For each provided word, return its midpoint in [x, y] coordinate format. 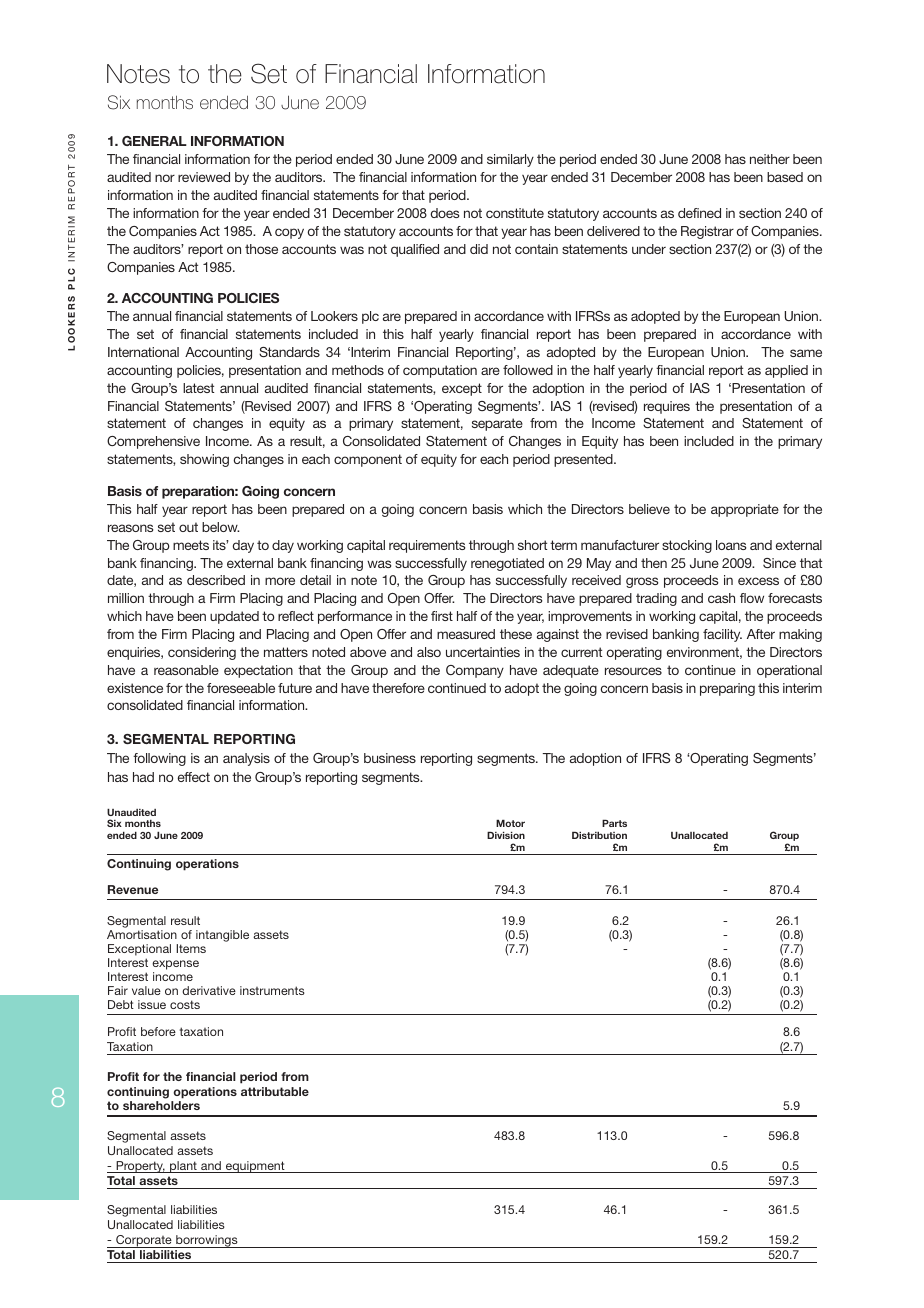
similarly [510, 160]
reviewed [204, 177]
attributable [275, 1091]
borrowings [207, 1241]
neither [770, 159]
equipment [255, 1167]
